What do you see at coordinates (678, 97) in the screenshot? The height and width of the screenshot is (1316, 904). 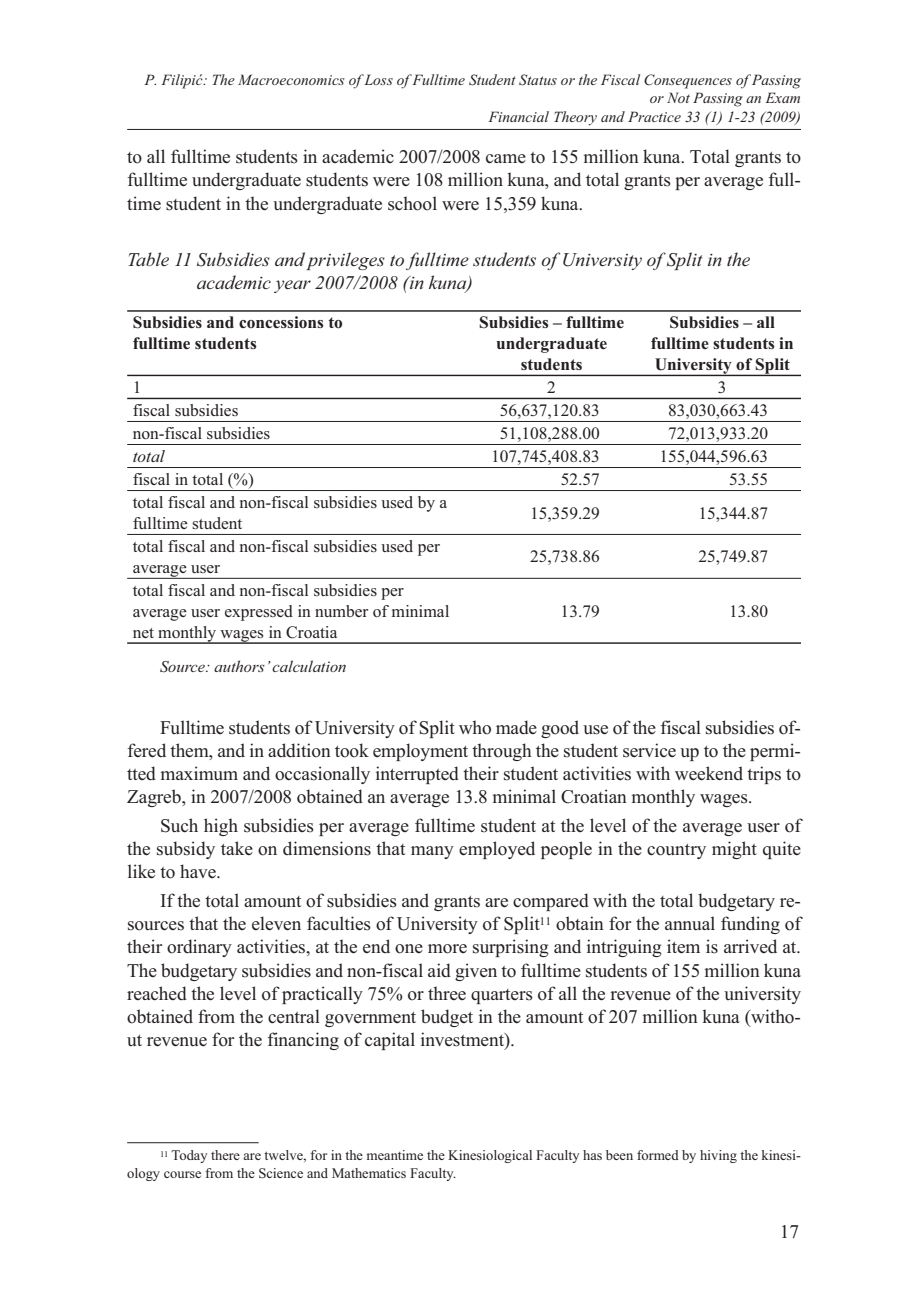 I see `Not` at bounding box center [678, 97].
